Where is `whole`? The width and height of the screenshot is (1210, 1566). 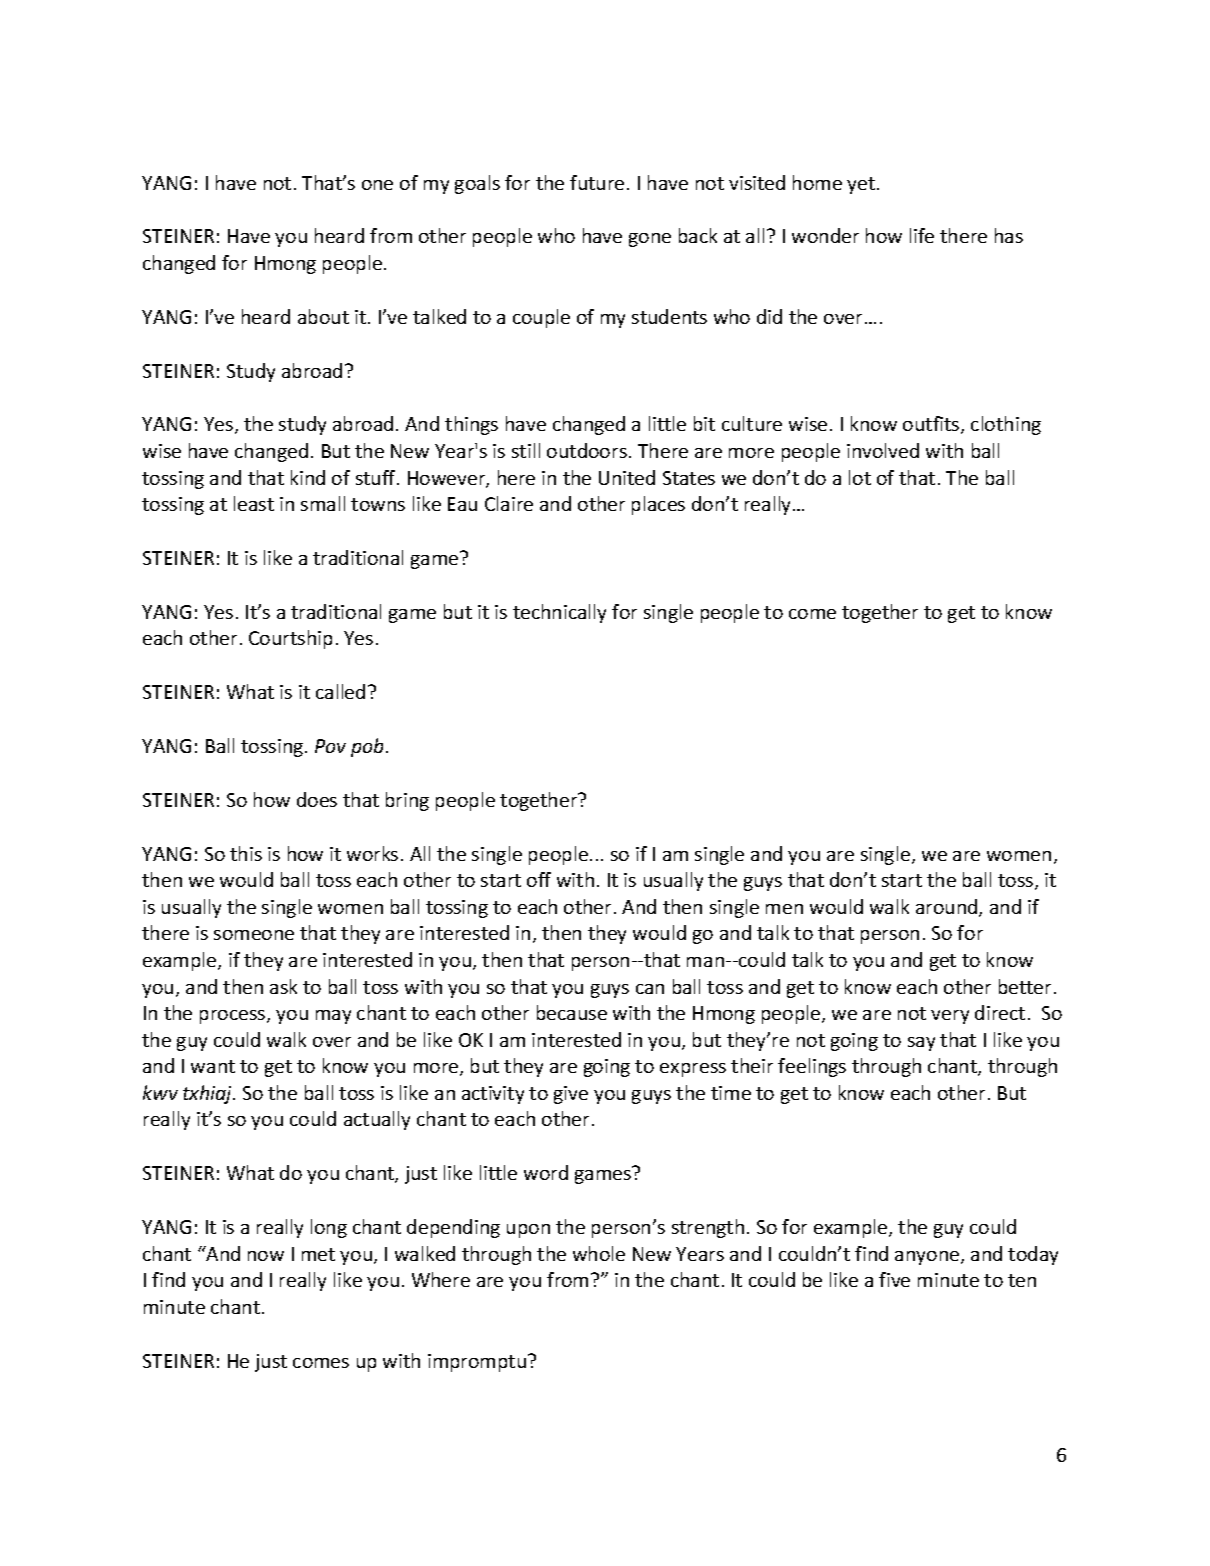 whole is located at coordinates (599, 1253).
